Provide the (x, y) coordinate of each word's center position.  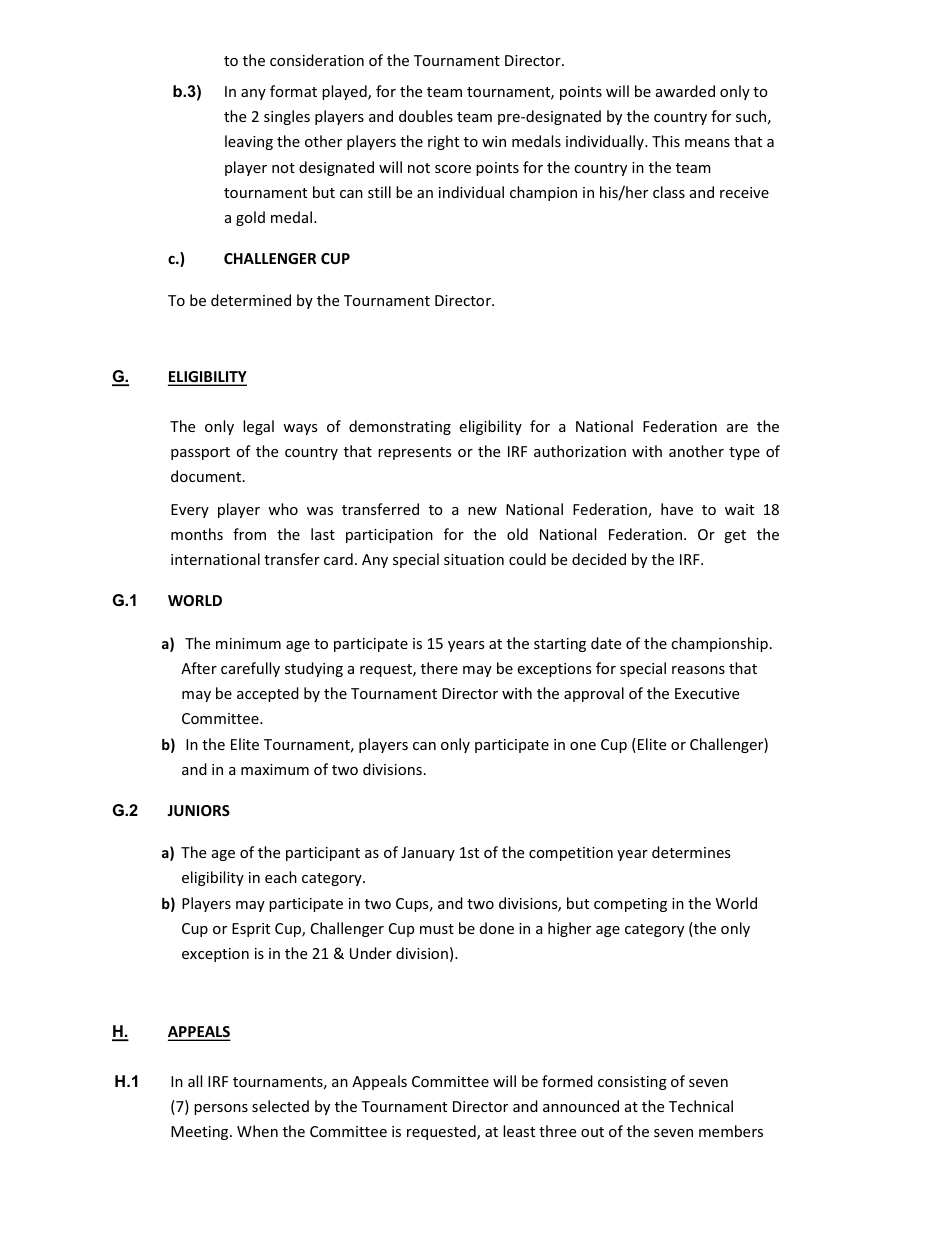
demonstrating (400, 427)
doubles (426, 116)
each (281, 877)
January (428, 854)
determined (251, 300)
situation (474, 559)
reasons (698, 670)
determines (691, 852)
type (744, 453)
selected (280, 1106)
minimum (248, 643)
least (519, 1131)
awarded (685, 91)
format (293, 91)
